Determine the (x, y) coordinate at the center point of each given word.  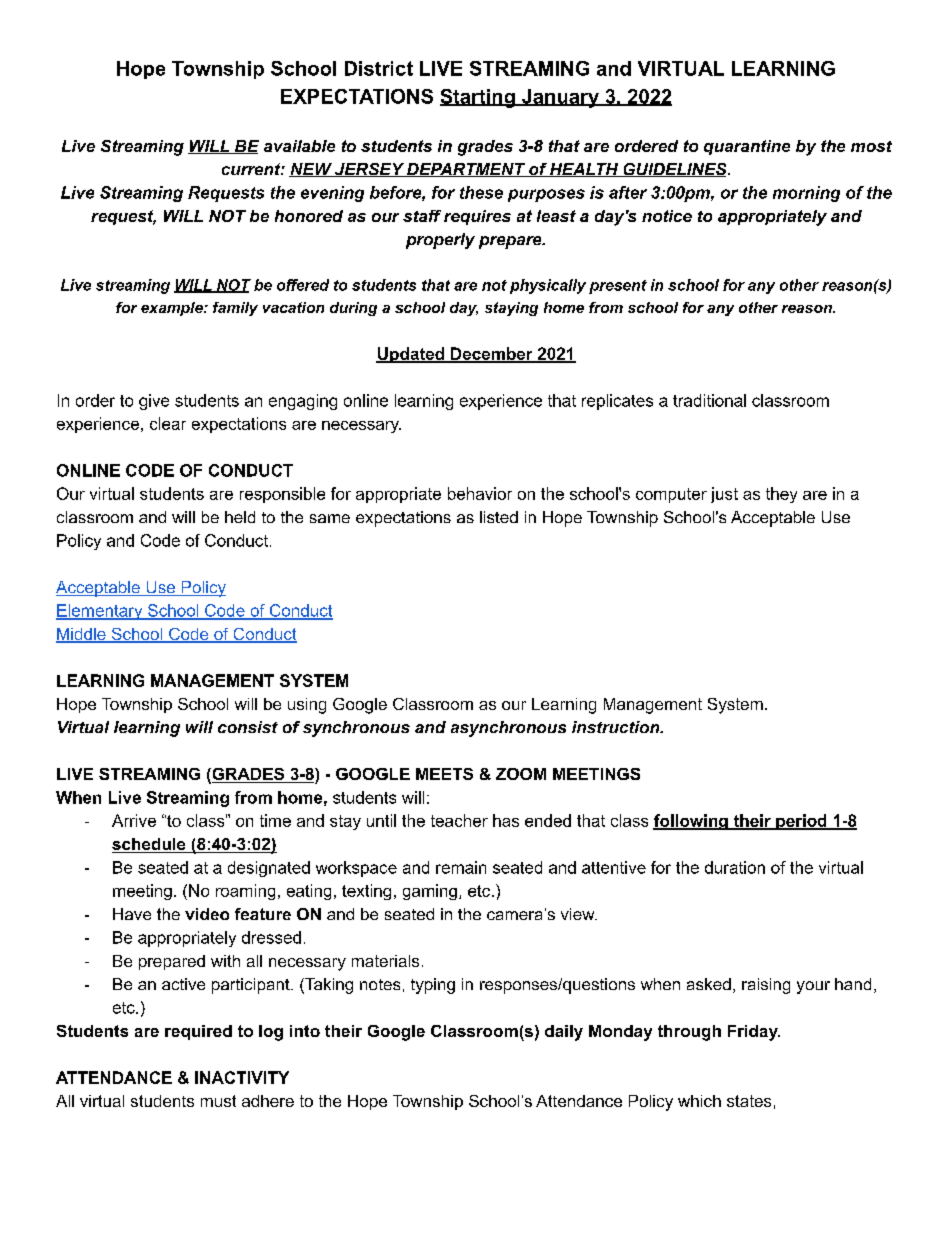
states (749, 1101)
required (198, 1032)
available (299, 146)
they (781, 495)
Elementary (100, 612)
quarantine (747, 147)
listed (499, 517)
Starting (478, 98)
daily (564, 1033)
